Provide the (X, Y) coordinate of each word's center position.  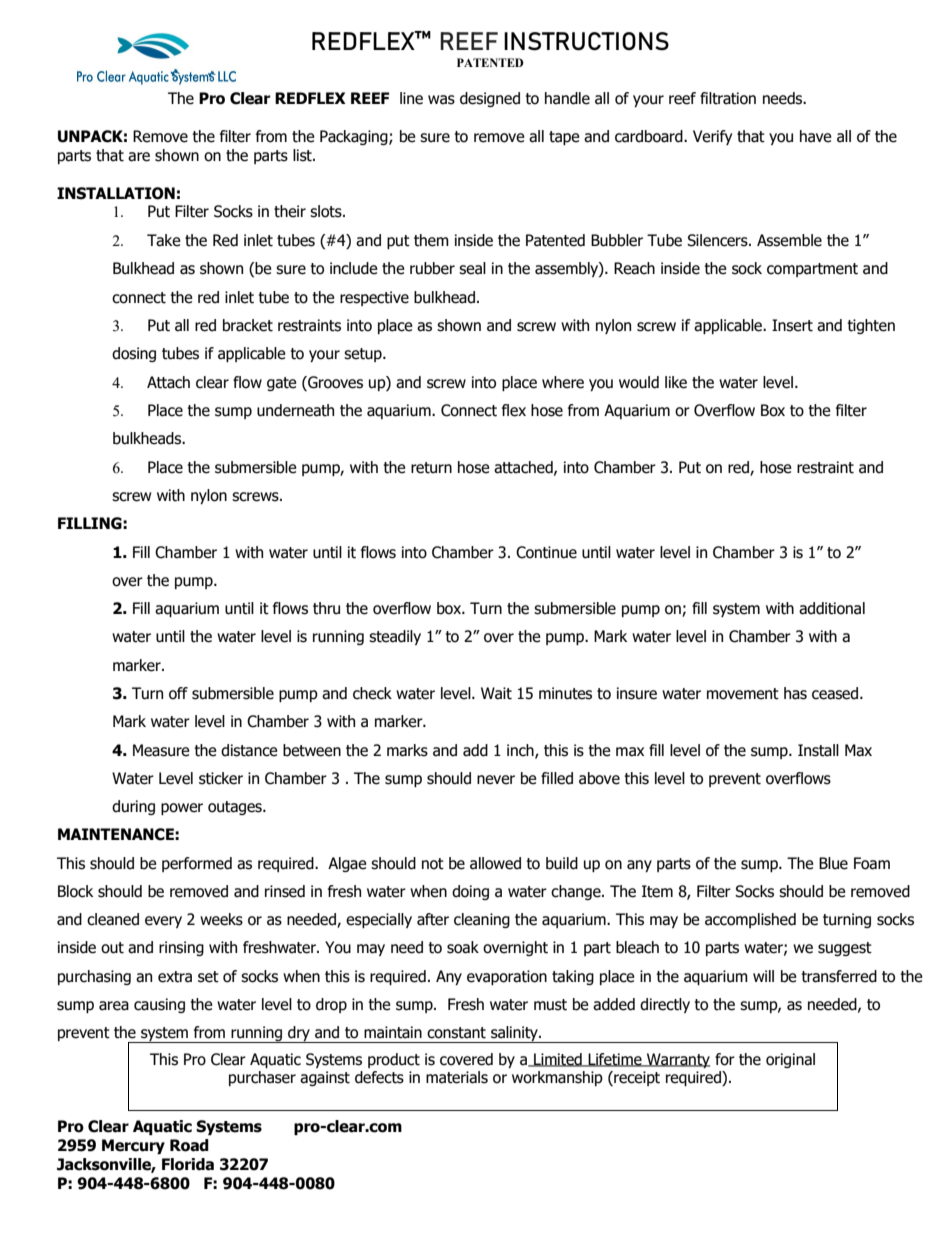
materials (457, 1077)
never (496, 780)
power (182, 809)
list (303, 155)
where (563, 382)
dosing (134, 354)
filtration (728, 98)
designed (490, 99)
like (676, 382)
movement (743, 694)
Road (189, 1145)
